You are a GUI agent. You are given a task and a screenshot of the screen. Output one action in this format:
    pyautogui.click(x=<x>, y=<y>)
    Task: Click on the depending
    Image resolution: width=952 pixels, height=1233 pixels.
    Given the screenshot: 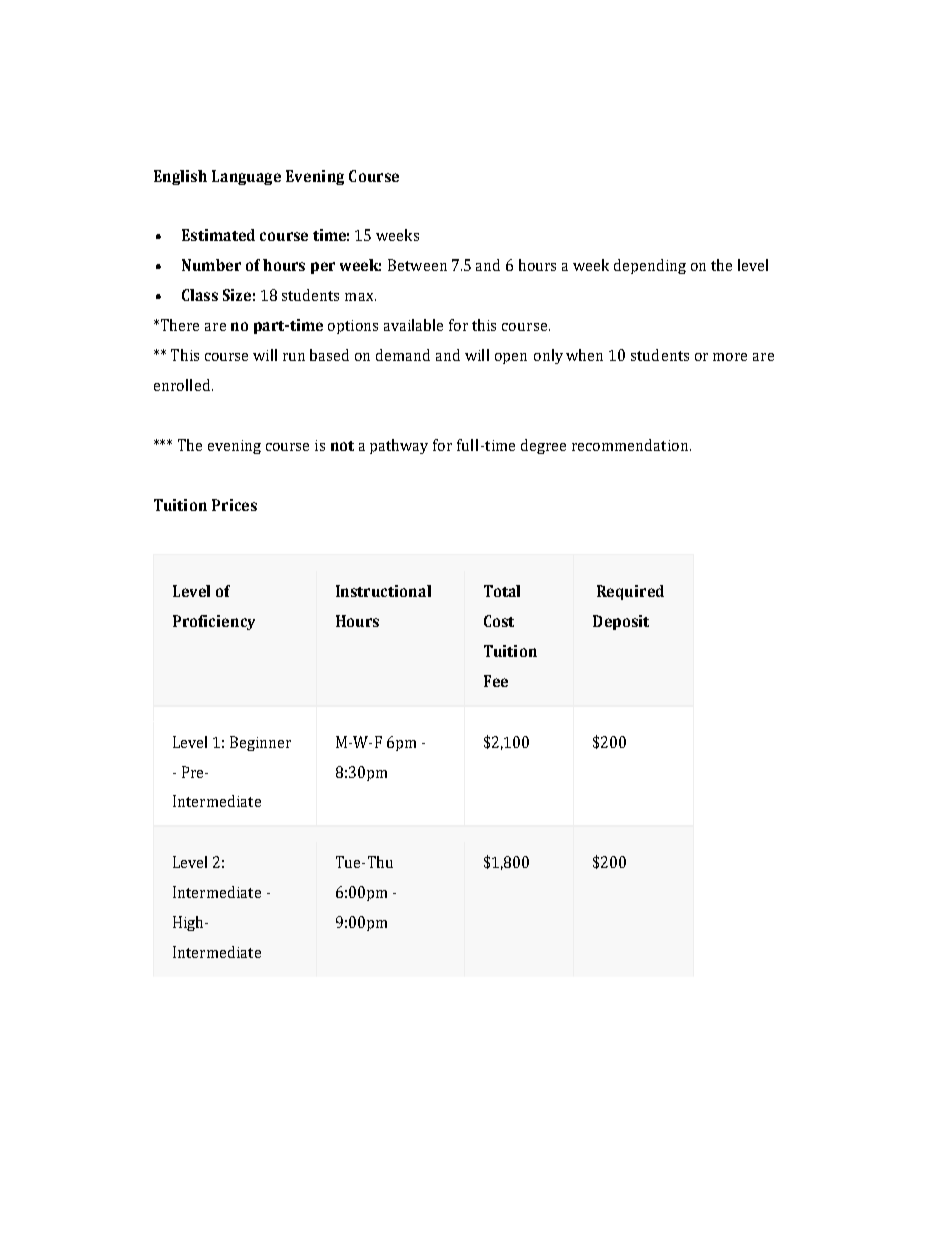 What is the action you would take?
    pyautogui.click(x=650, y=266)
